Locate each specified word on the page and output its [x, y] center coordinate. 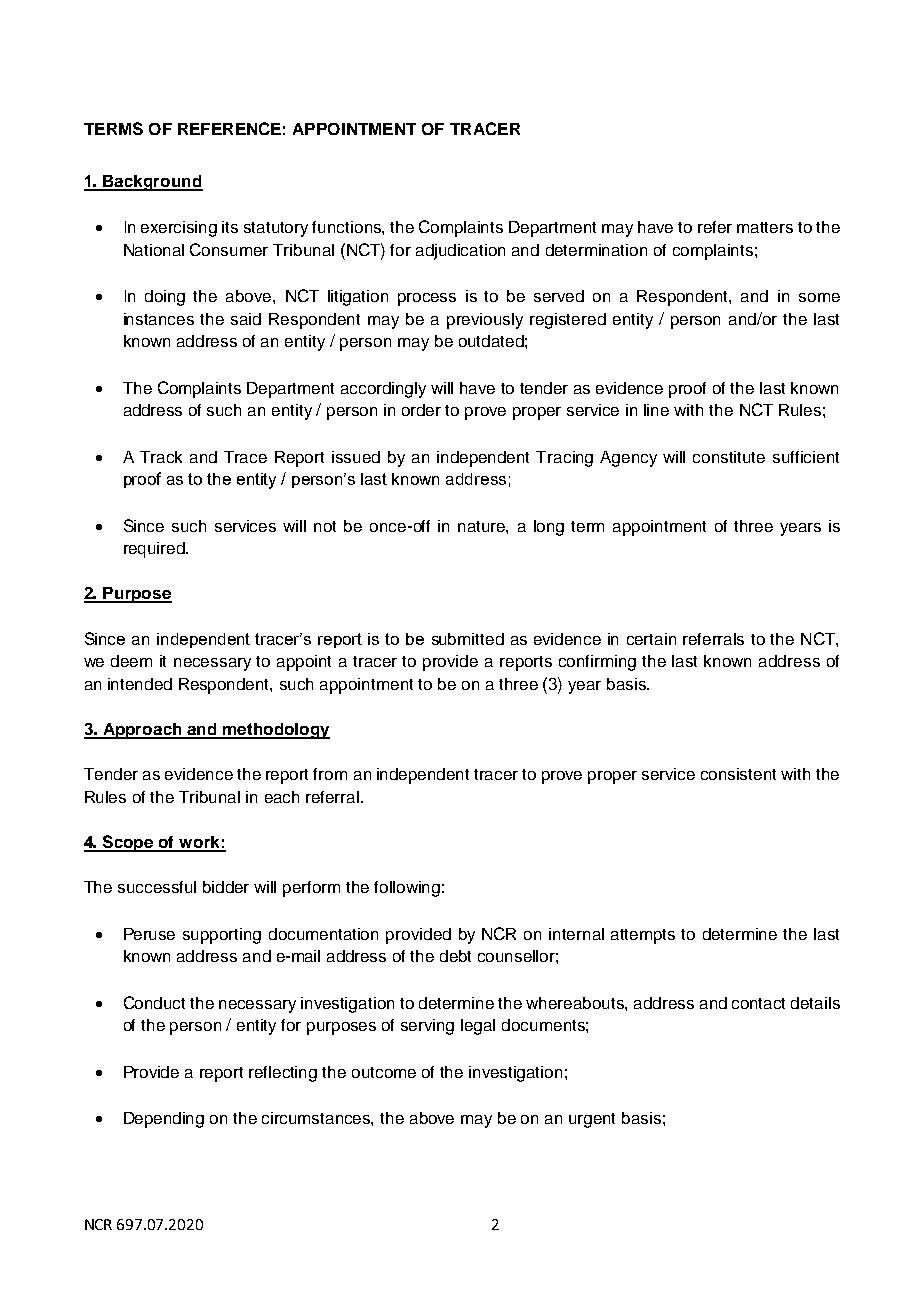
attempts [643, 936]
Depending [164, 1120]
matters [765, 227]
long [549, 528]
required [155, 550]
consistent [738, 774]
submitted [468, 639]
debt [455, 956]
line [656, 410]
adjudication [460, 252]
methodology [275, 731]
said [246, 319]
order [421, 410]
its [230, 227]
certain [651, 639]
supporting [222, 936]
